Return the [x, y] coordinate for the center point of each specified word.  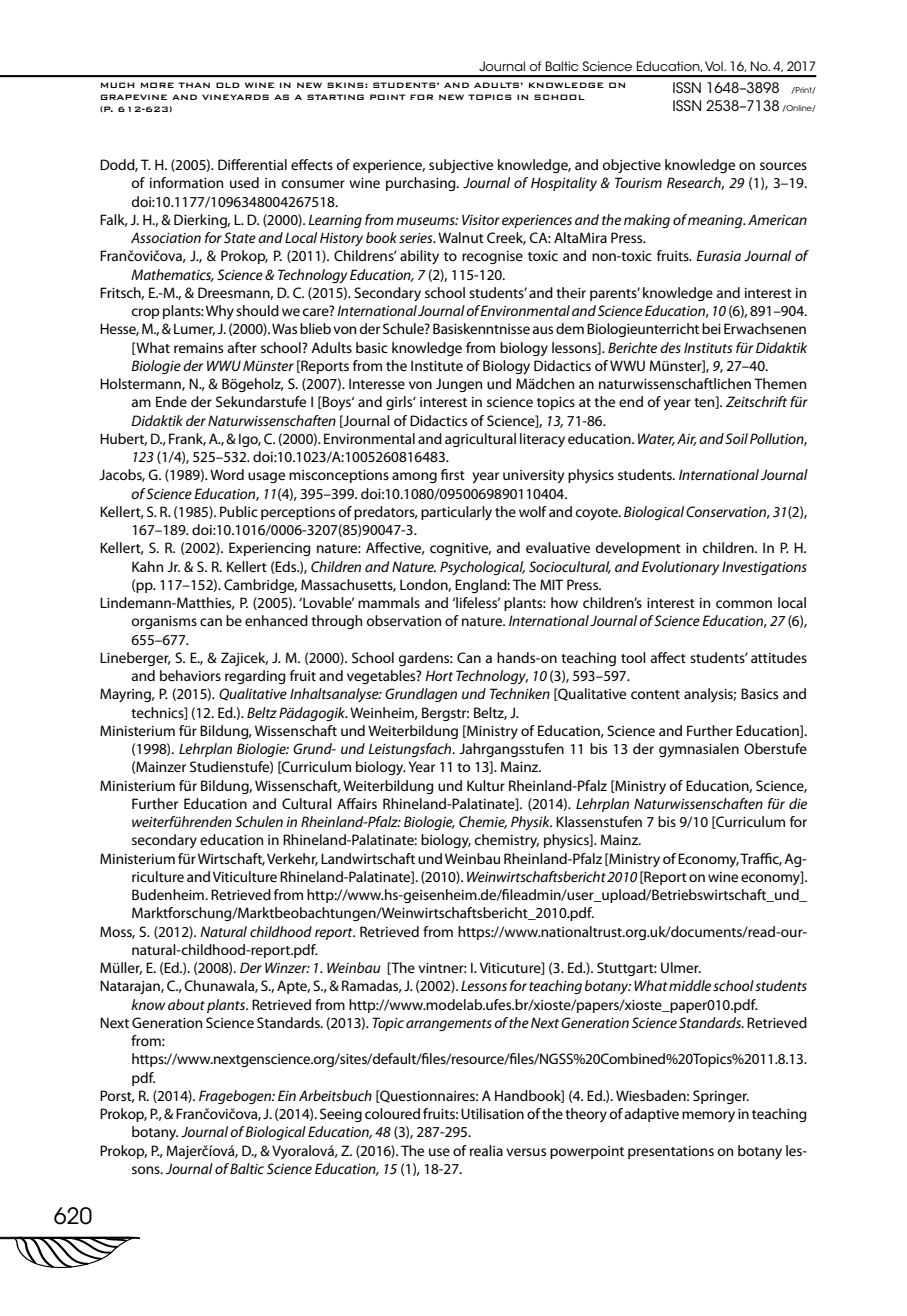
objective [632, 166]
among [414, 477]
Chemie [483, 822]
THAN [194, 85]
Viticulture [245, 876]
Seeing [341, 1115]
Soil [736, 438]
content [655, 694]
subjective [461, 166]
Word [227, 474]
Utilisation [492, 1113]
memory [708, 1116]
